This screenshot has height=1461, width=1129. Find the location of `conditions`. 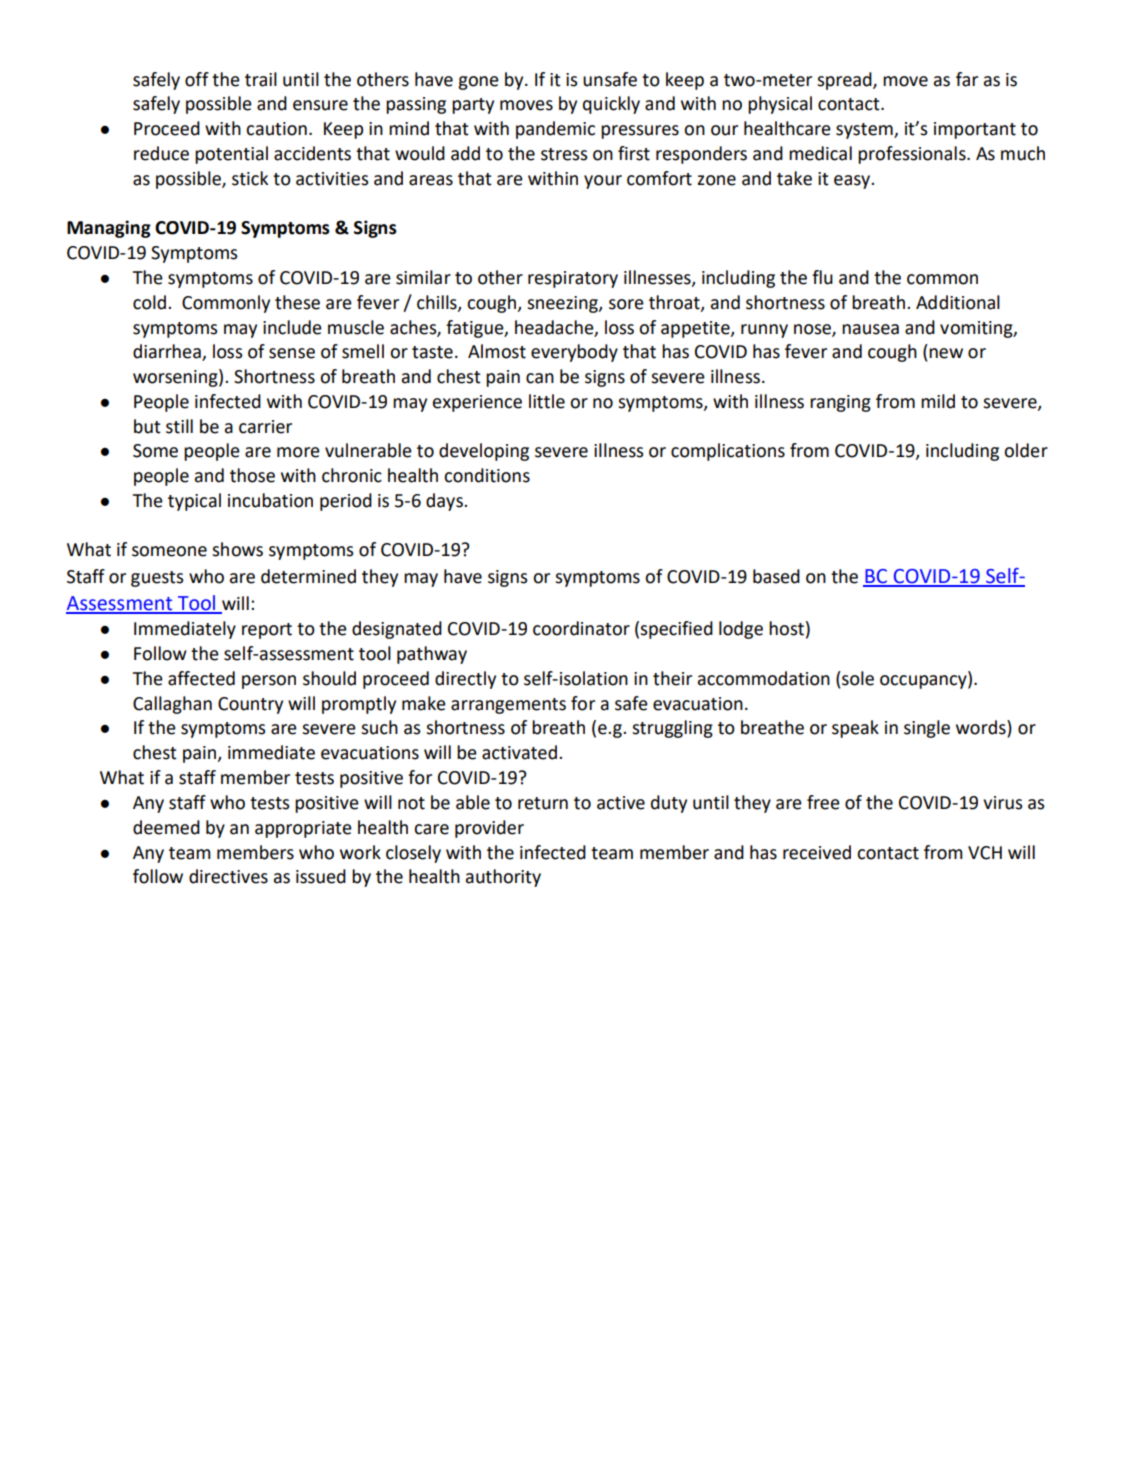

conditions is located at coordinates (487, 475).
